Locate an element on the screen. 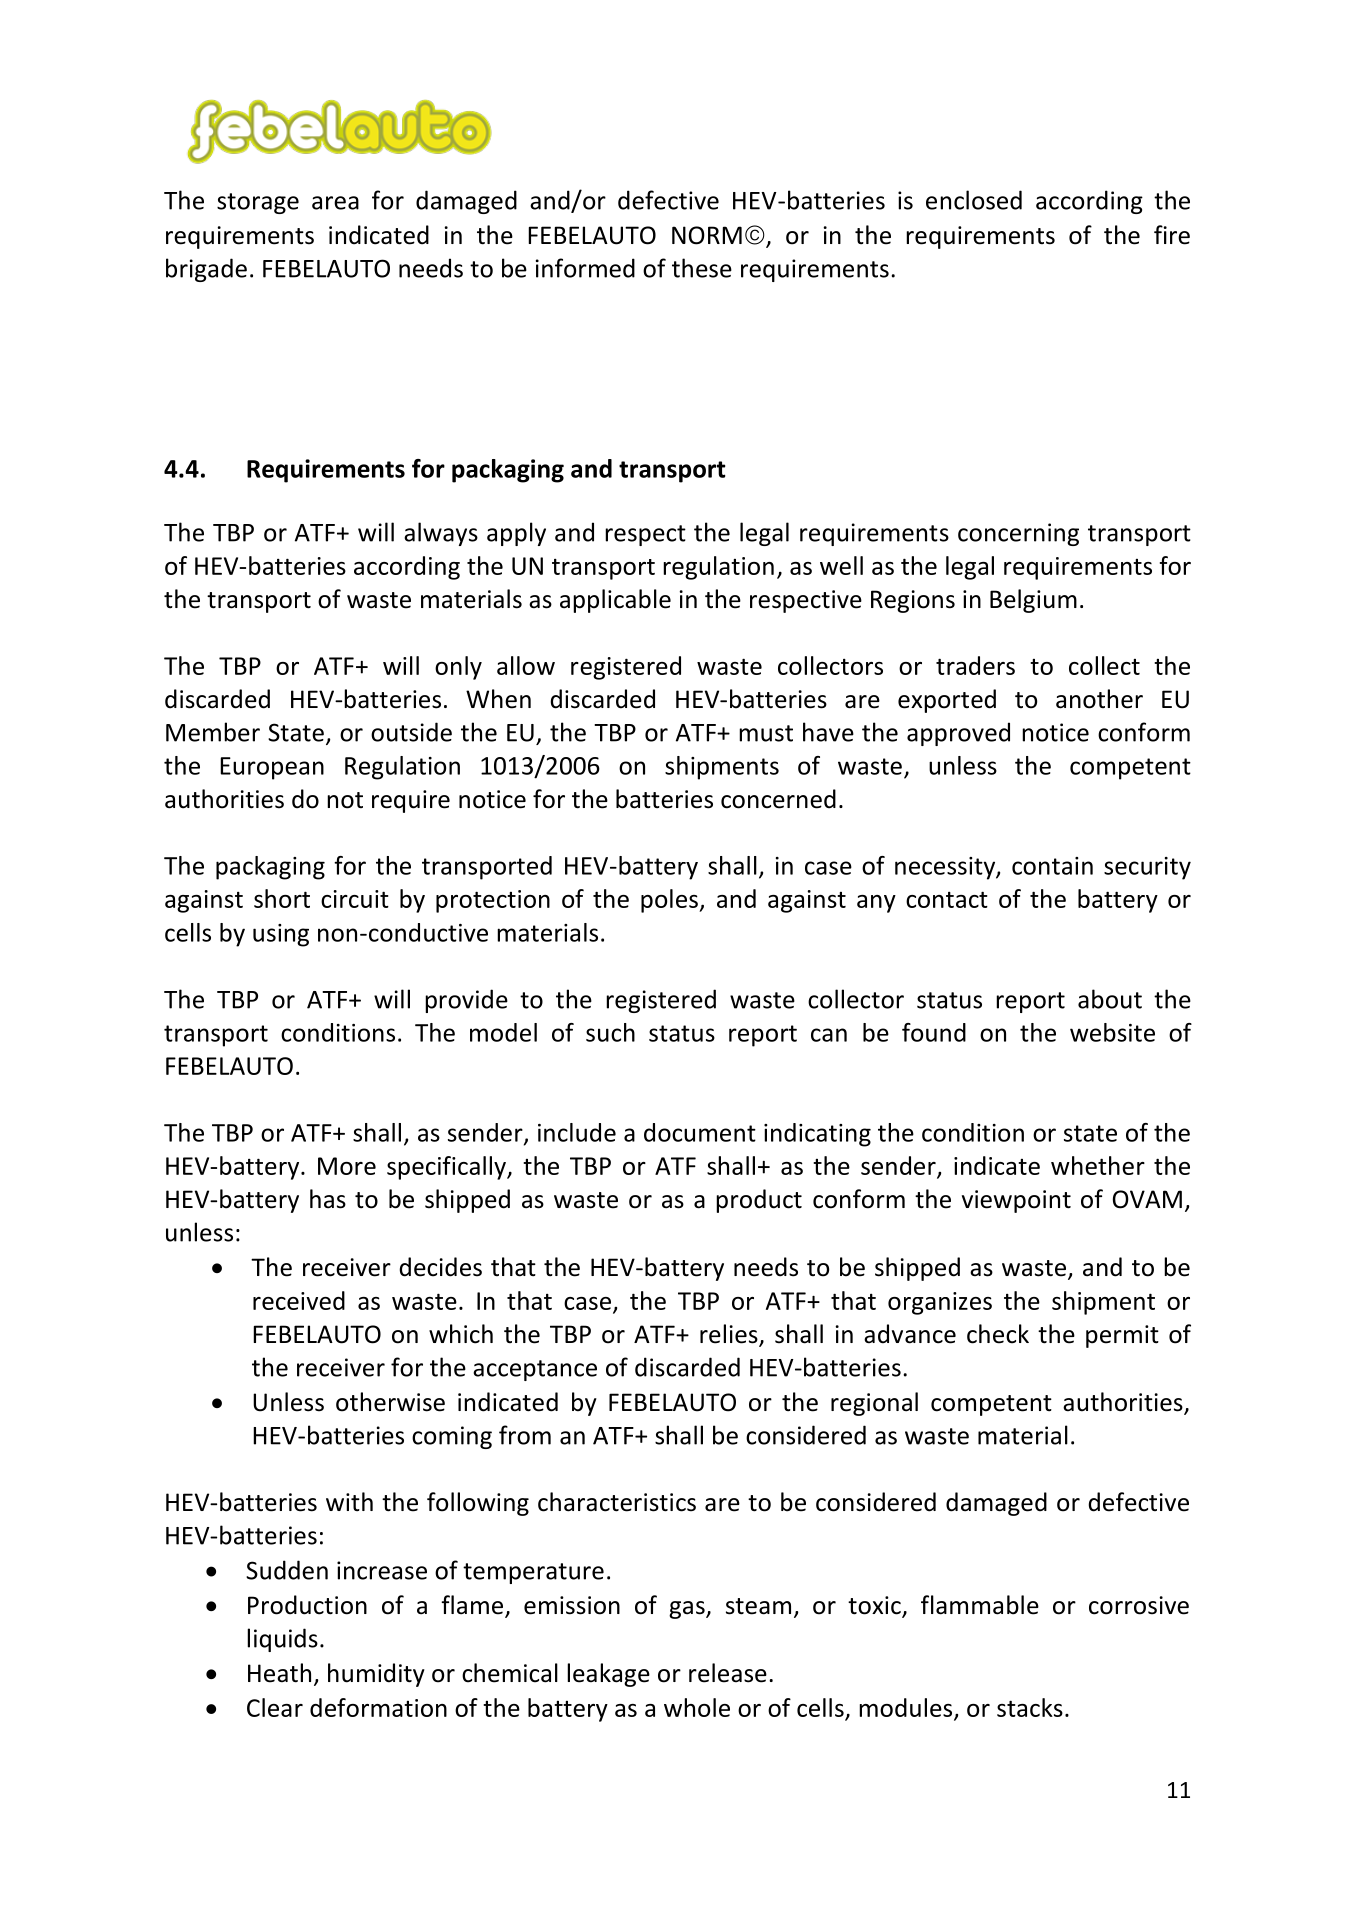  enclosed is located at coordinates (974, 200).
